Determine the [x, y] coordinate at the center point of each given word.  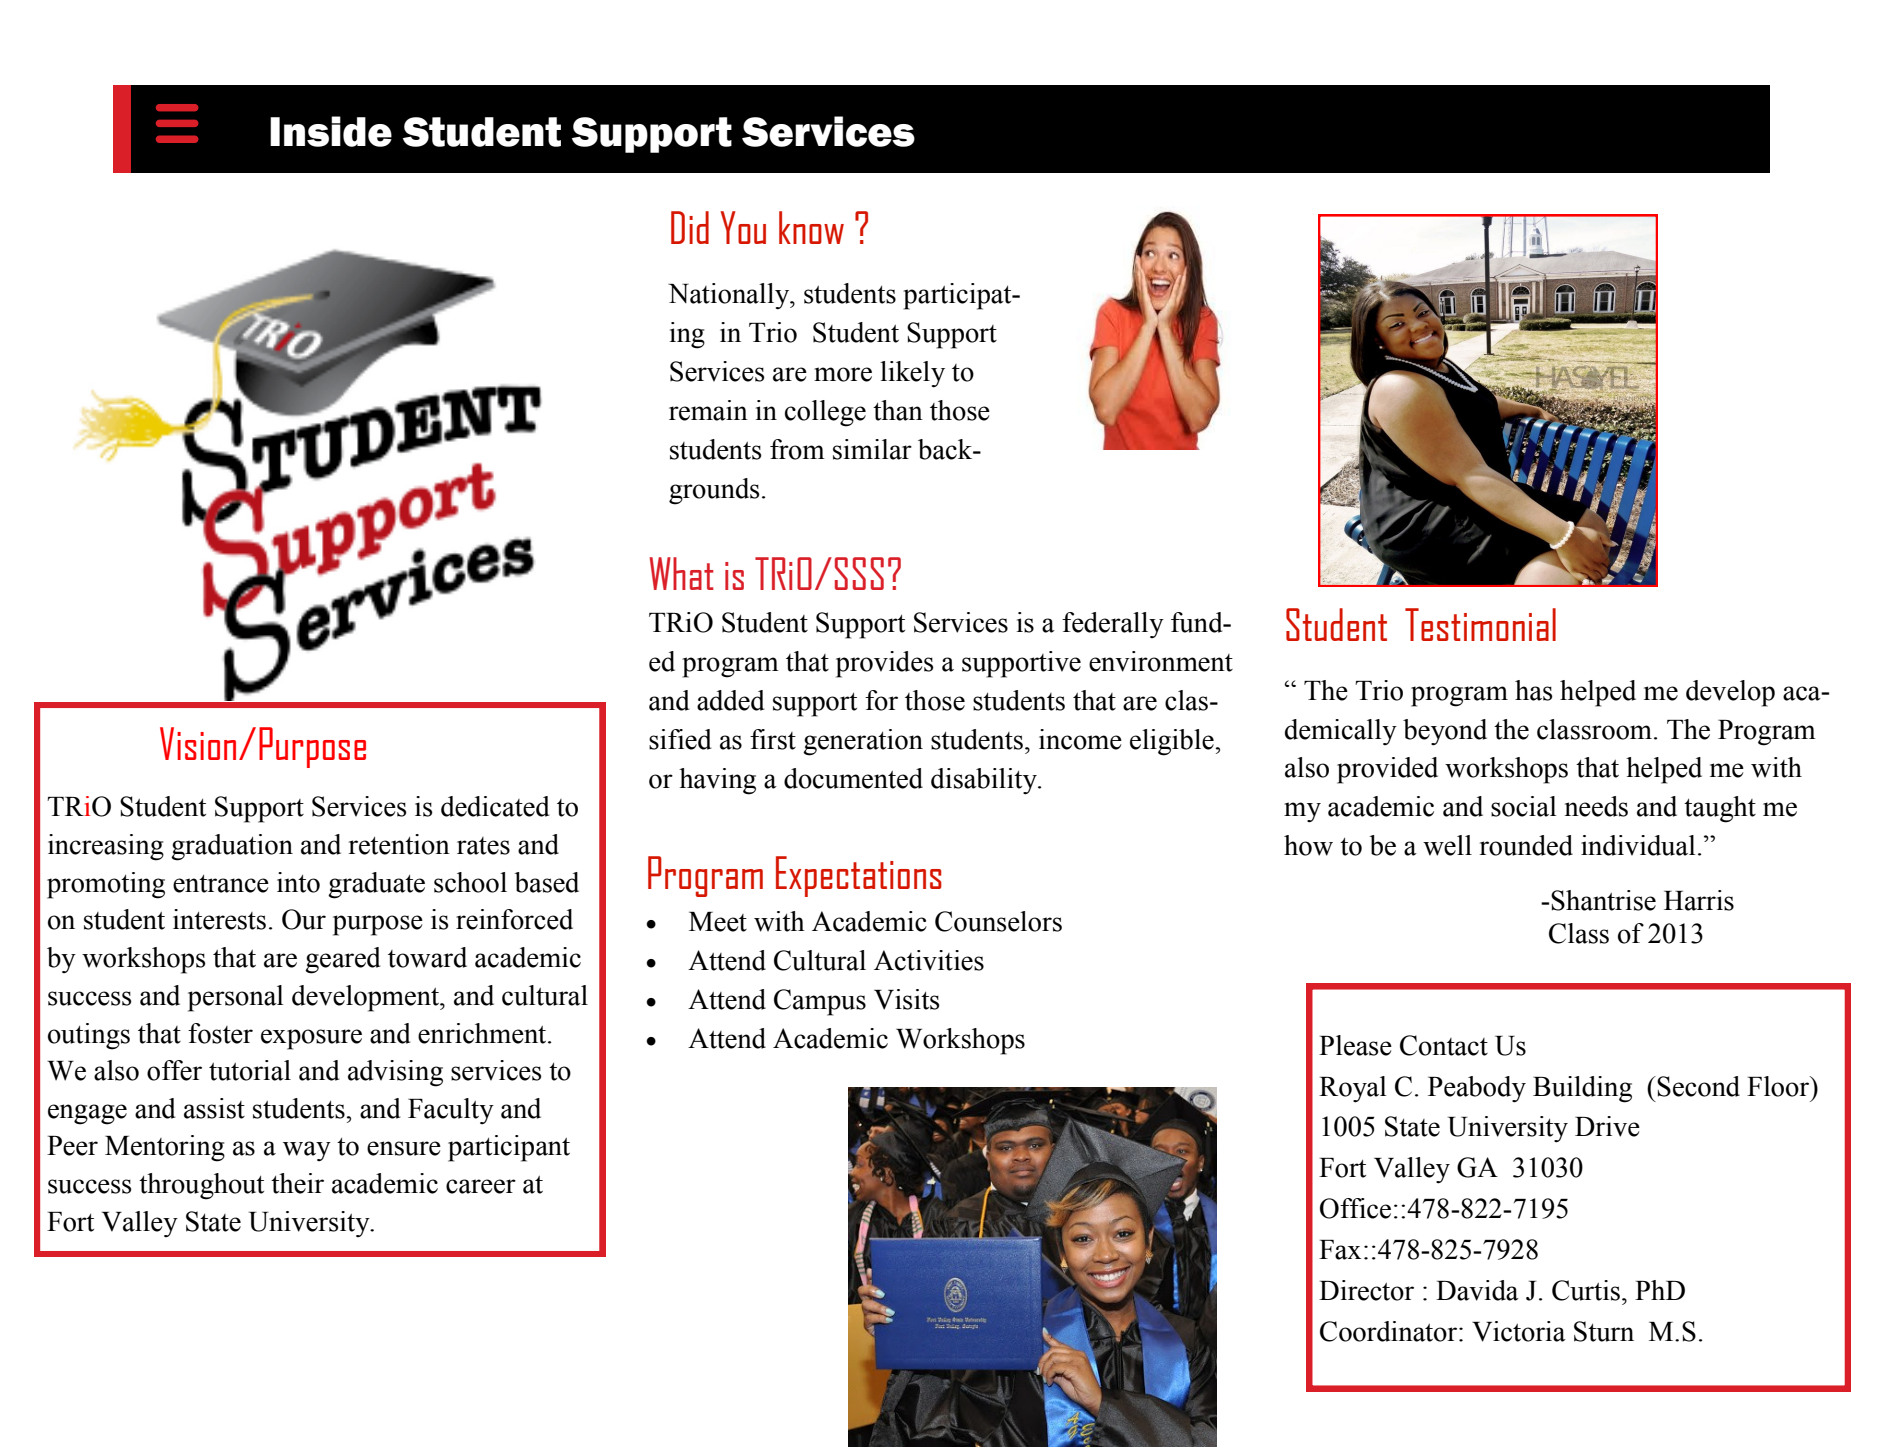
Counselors [998, 921]
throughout [201, 1186]
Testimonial [1480, 624]
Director [1366, 1290]
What [681, 573]
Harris [1699, 900]
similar [872, 449]
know [811, 227]
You [743, 227]
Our [304, 919]
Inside [331, 131]
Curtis [1586, 1290]
